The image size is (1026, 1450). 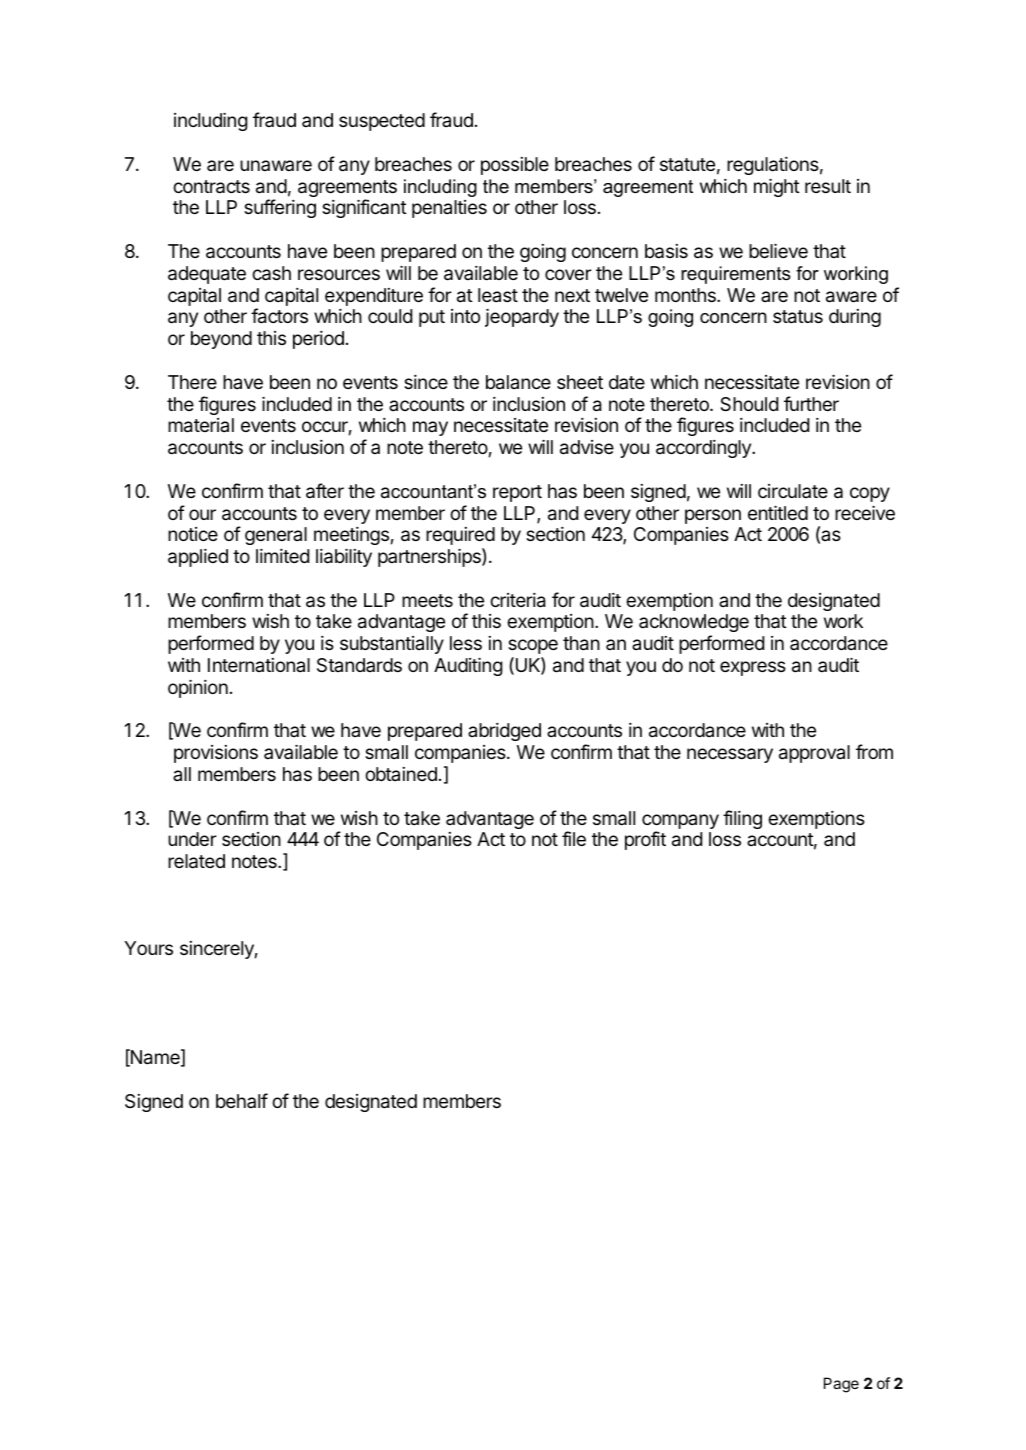 What do you see at coordinates (777, 187) in the document?
I see `might` at bounding box center [777, 187].
